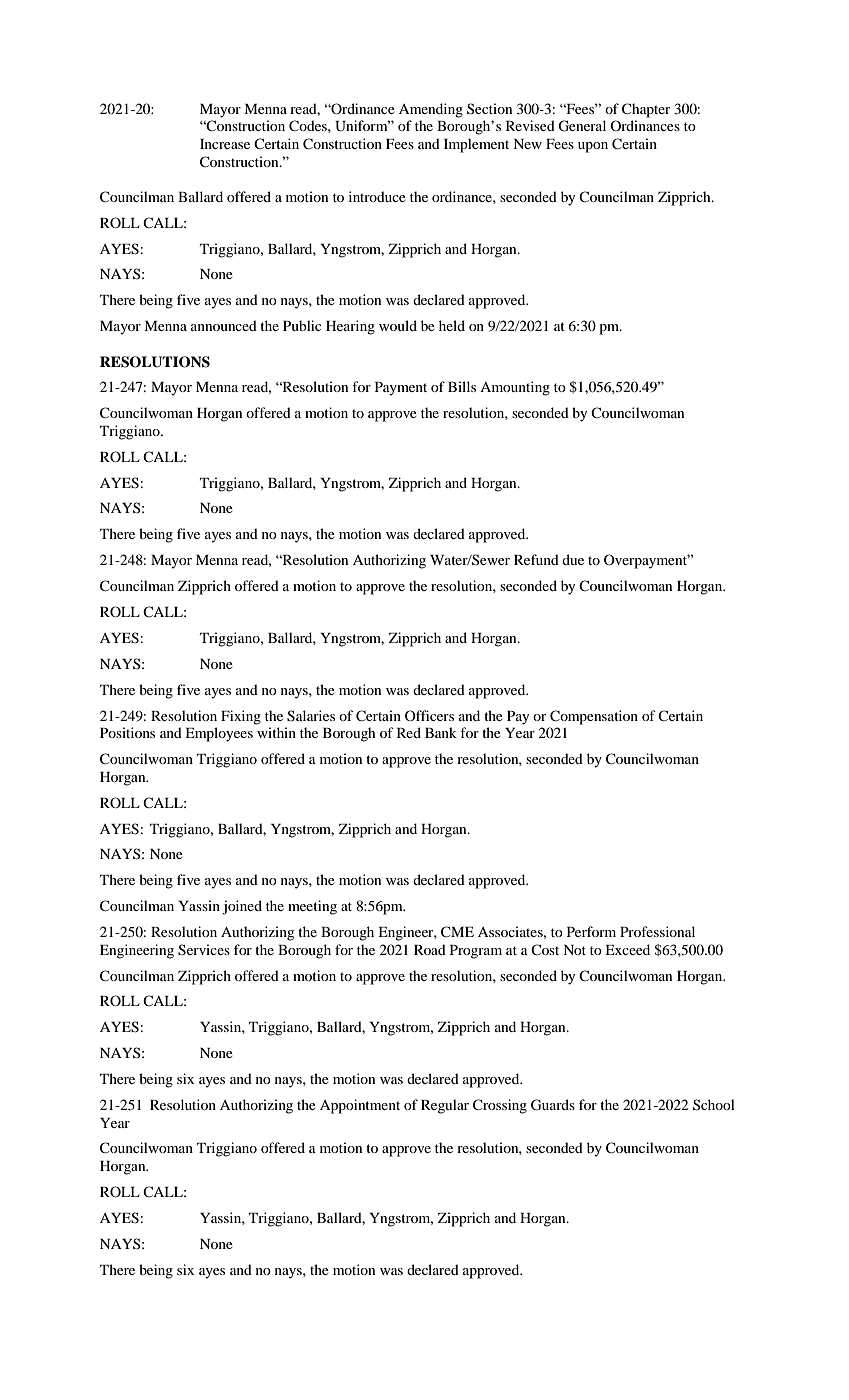 The height and width of the screenshot is (1400, 849). What do you see at coordinates (225, 144) in the screenshot?
I see `Increase` at bounding box center [225, 144].
